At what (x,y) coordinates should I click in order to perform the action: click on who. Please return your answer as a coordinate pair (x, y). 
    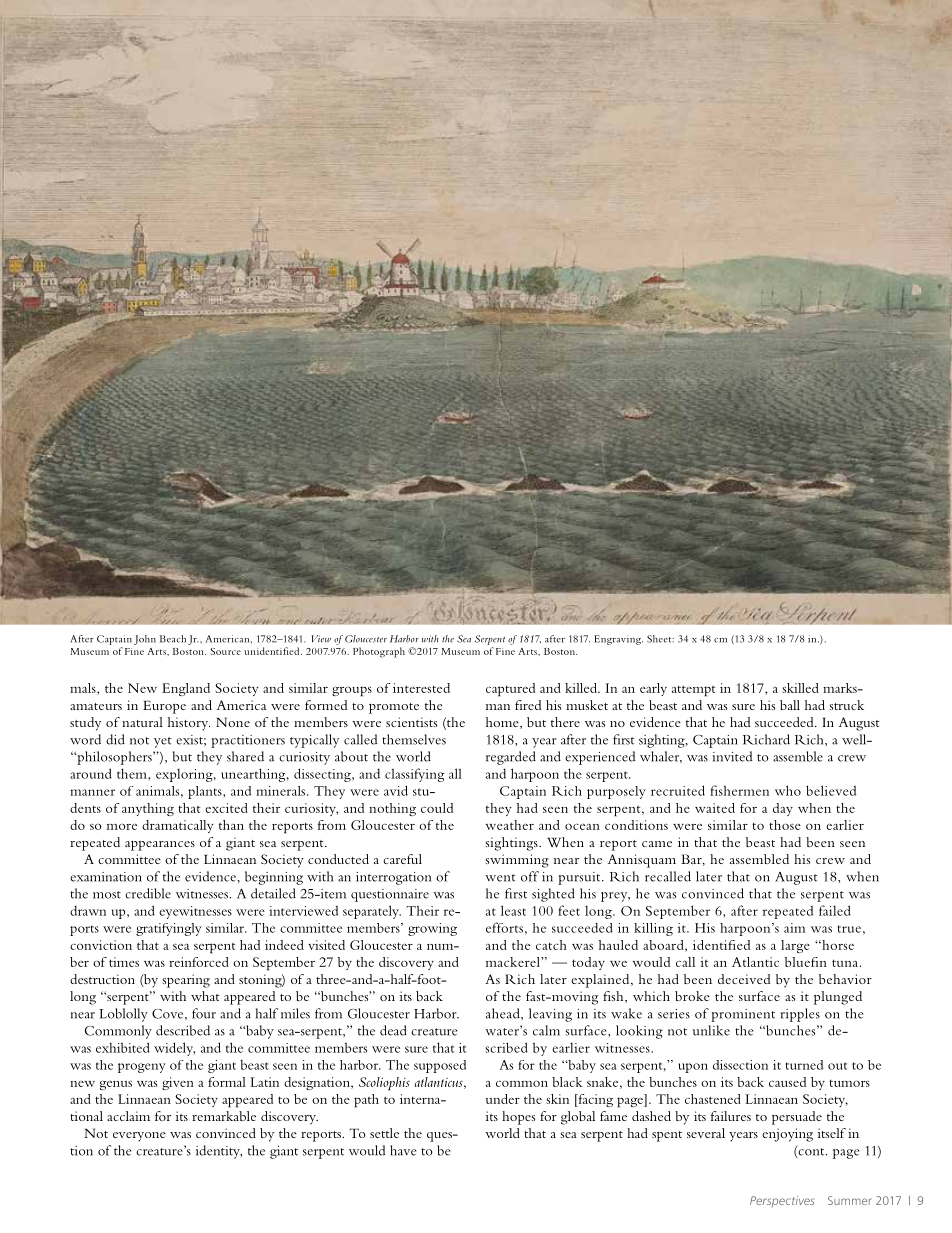
    Looking at the image, I should click on (788, 790).
